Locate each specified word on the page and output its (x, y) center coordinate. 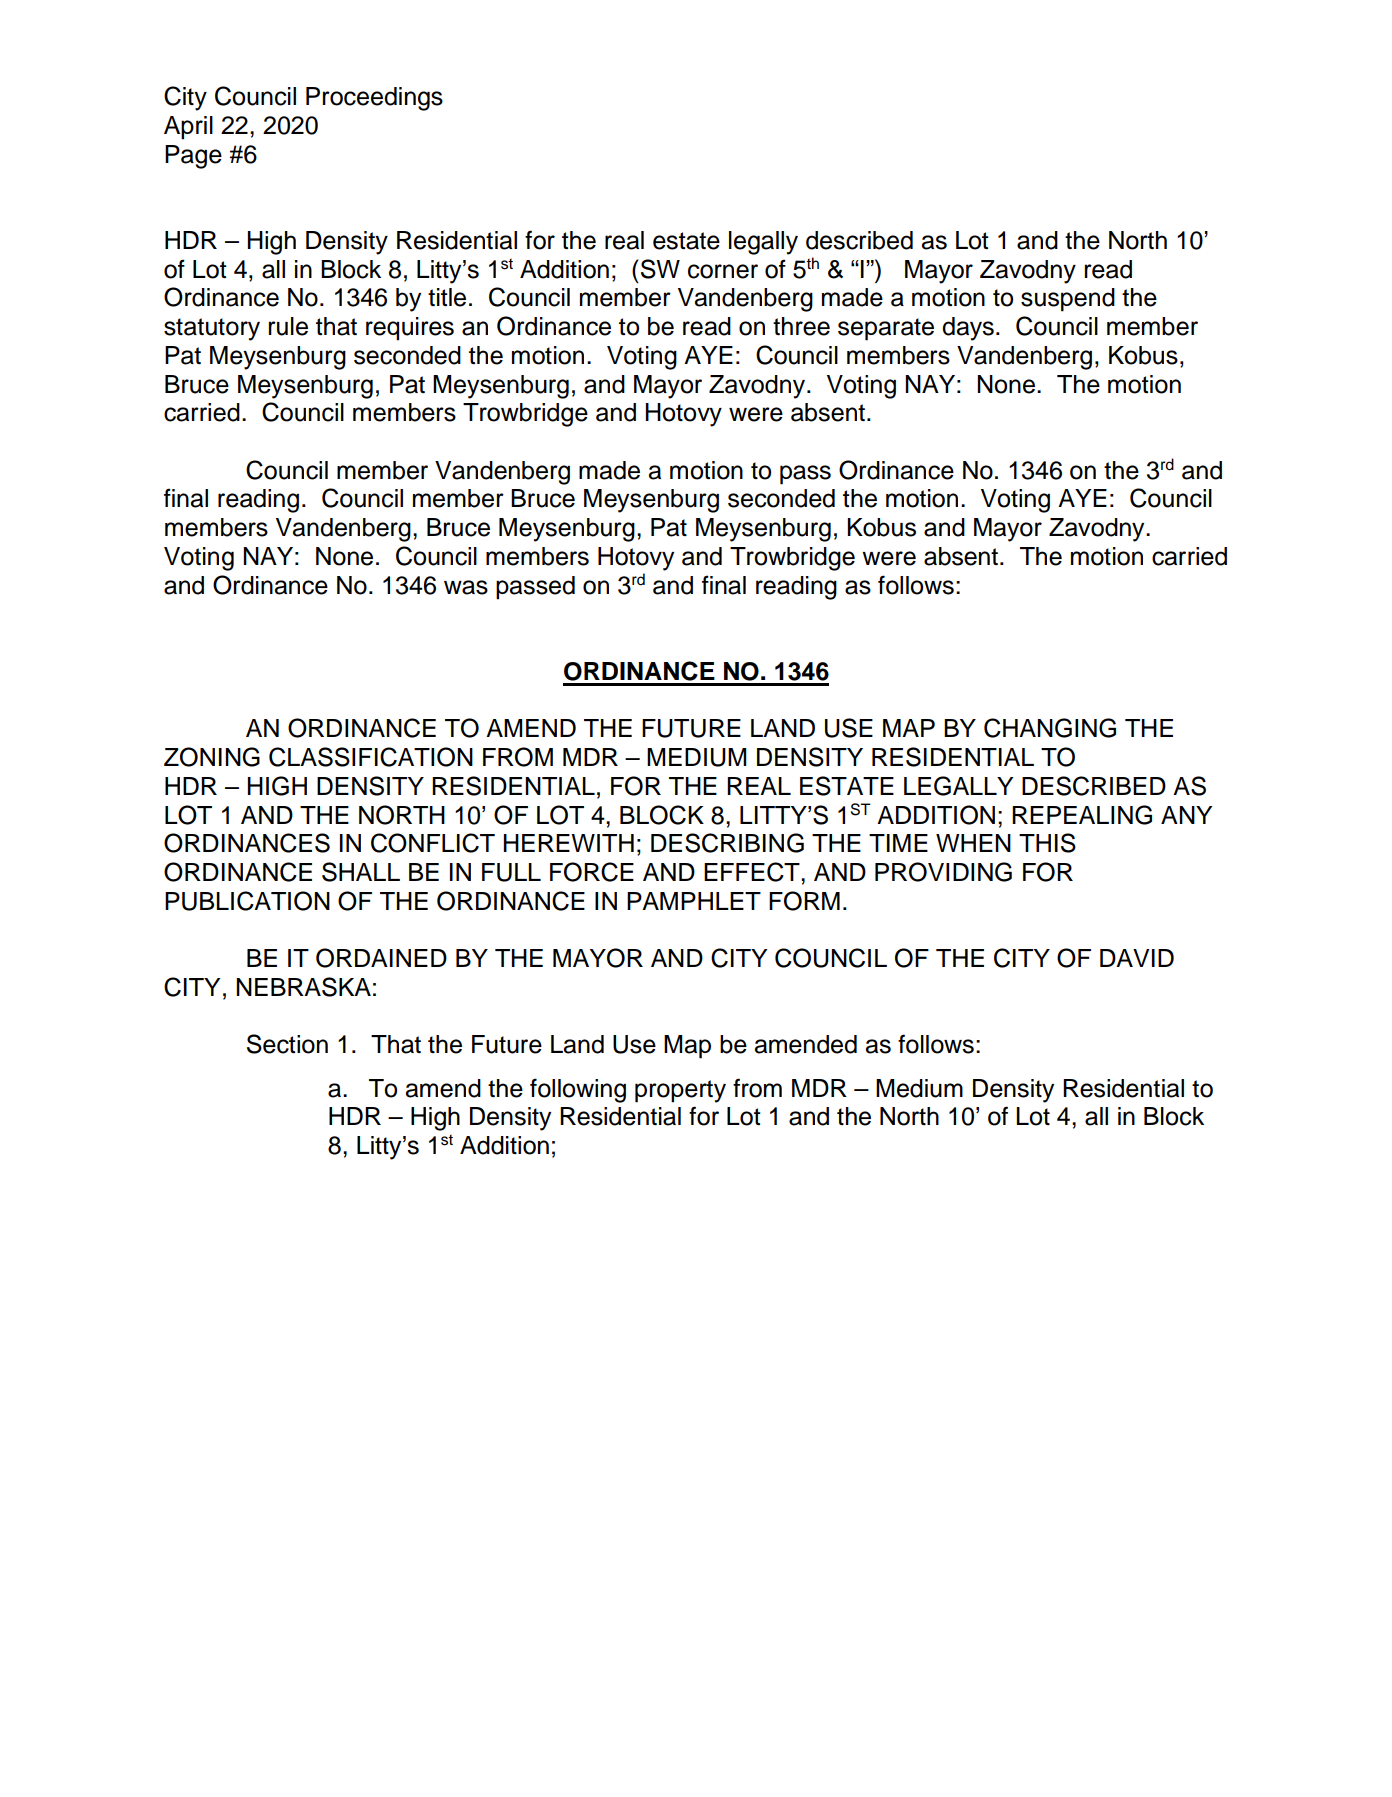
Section (287, 1044)
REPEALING (1082, 815)
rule (288, 326)
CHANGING (1050, 728)
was (466, 587)
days (968, 329)
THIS (1047, 843)
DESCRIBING (727, 843)
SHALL (361, 872)
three (801, 326)
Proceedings (374, 99)
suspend (1068, 300)
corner (723, 271)
